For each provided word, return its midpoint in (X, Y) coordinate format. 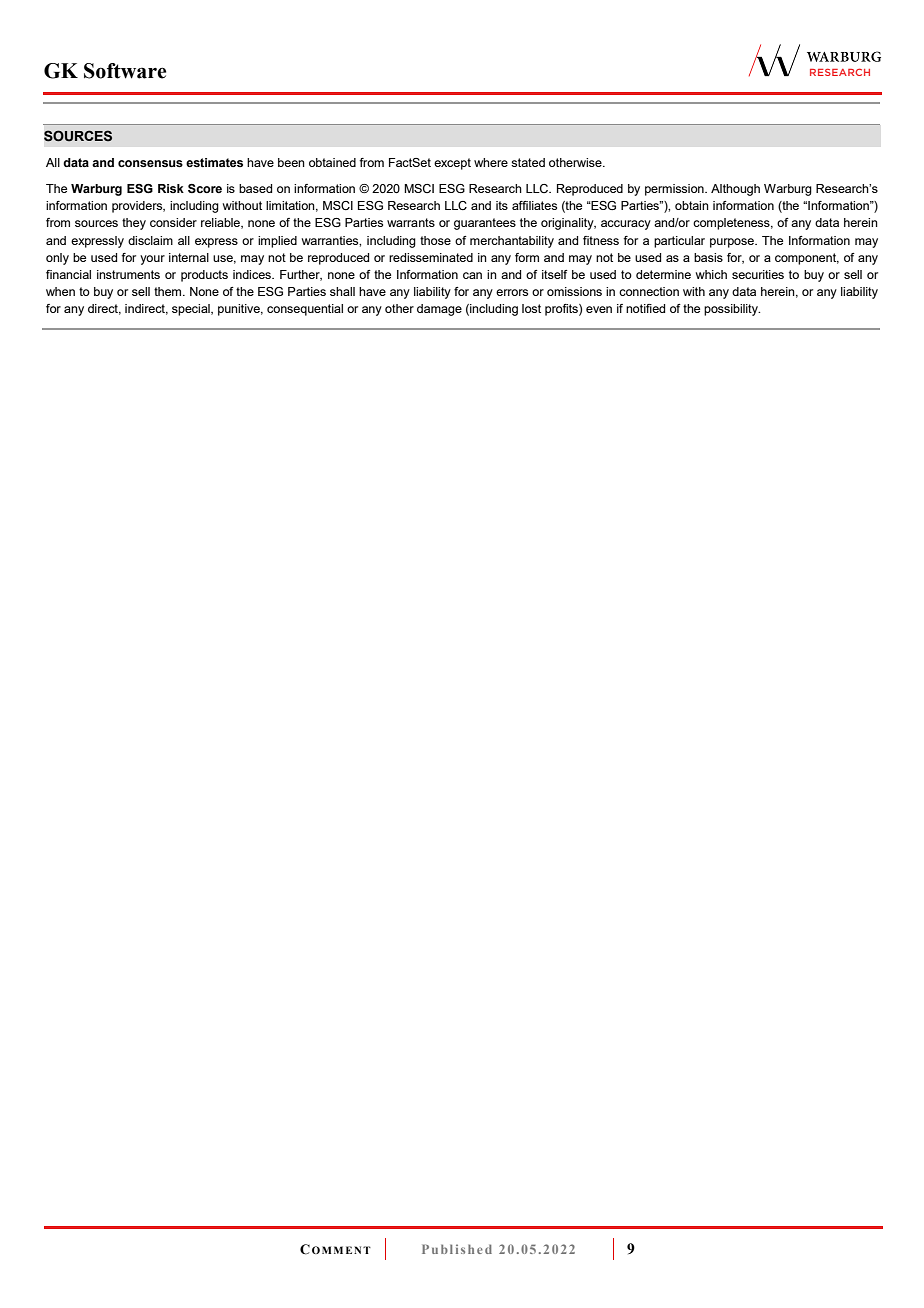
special (192, 310)
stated (528, 162)
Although (735, 190)
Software (125, 71)
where (491, 162)
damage (439, 310)
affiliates (534, 205)
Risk (171, 188)
